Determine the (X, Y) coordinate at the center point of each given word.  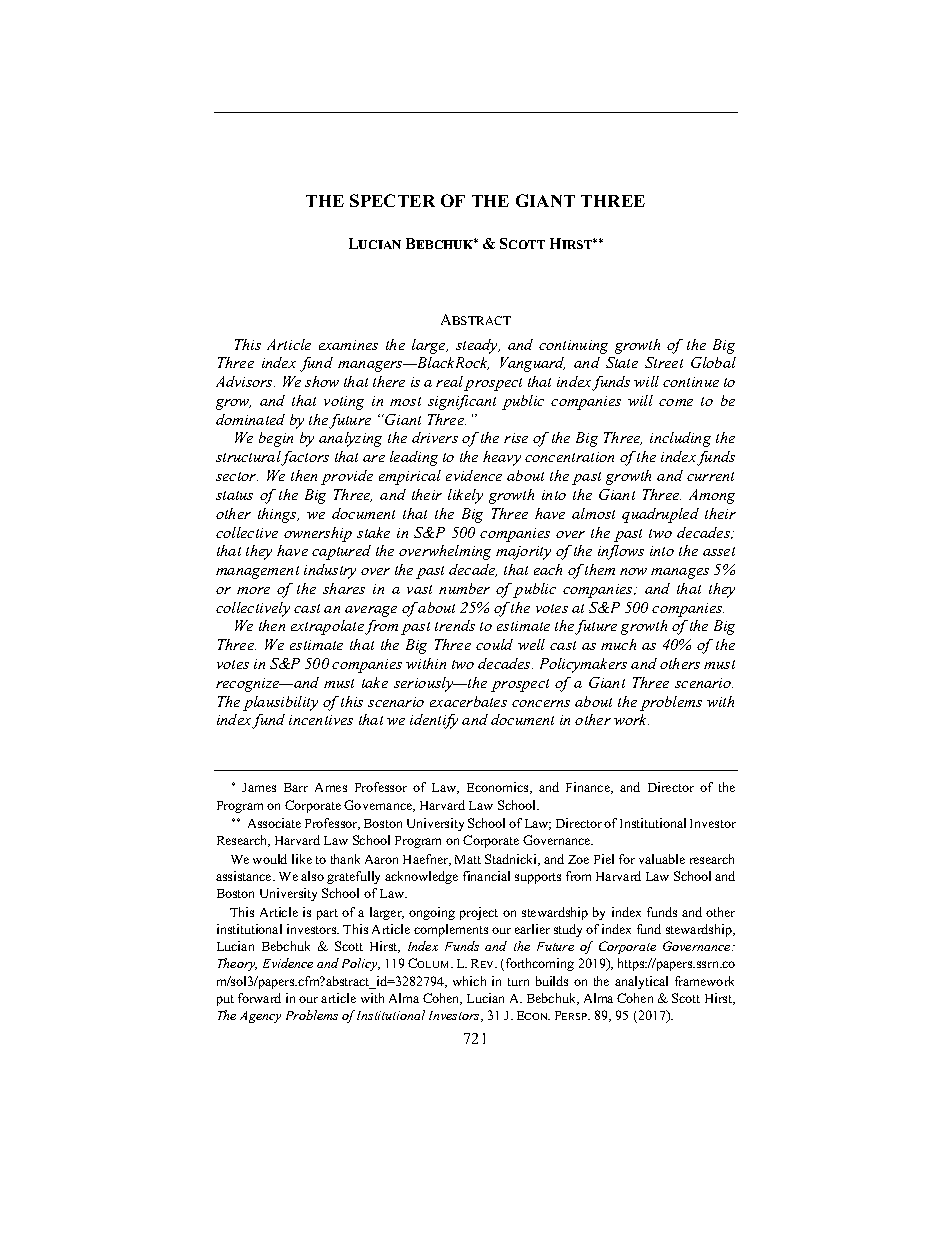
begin (276, 439)
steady (478, 346)
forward (259, 998)
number (464, 588)
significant (462, 402)
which (469, 981)
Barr (296, 787)
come (676, 402)
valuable (662, 859)
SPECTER (392, 200)
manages (680, 573)
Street (664, 362)
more (253, 590)
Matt (468, 859)
